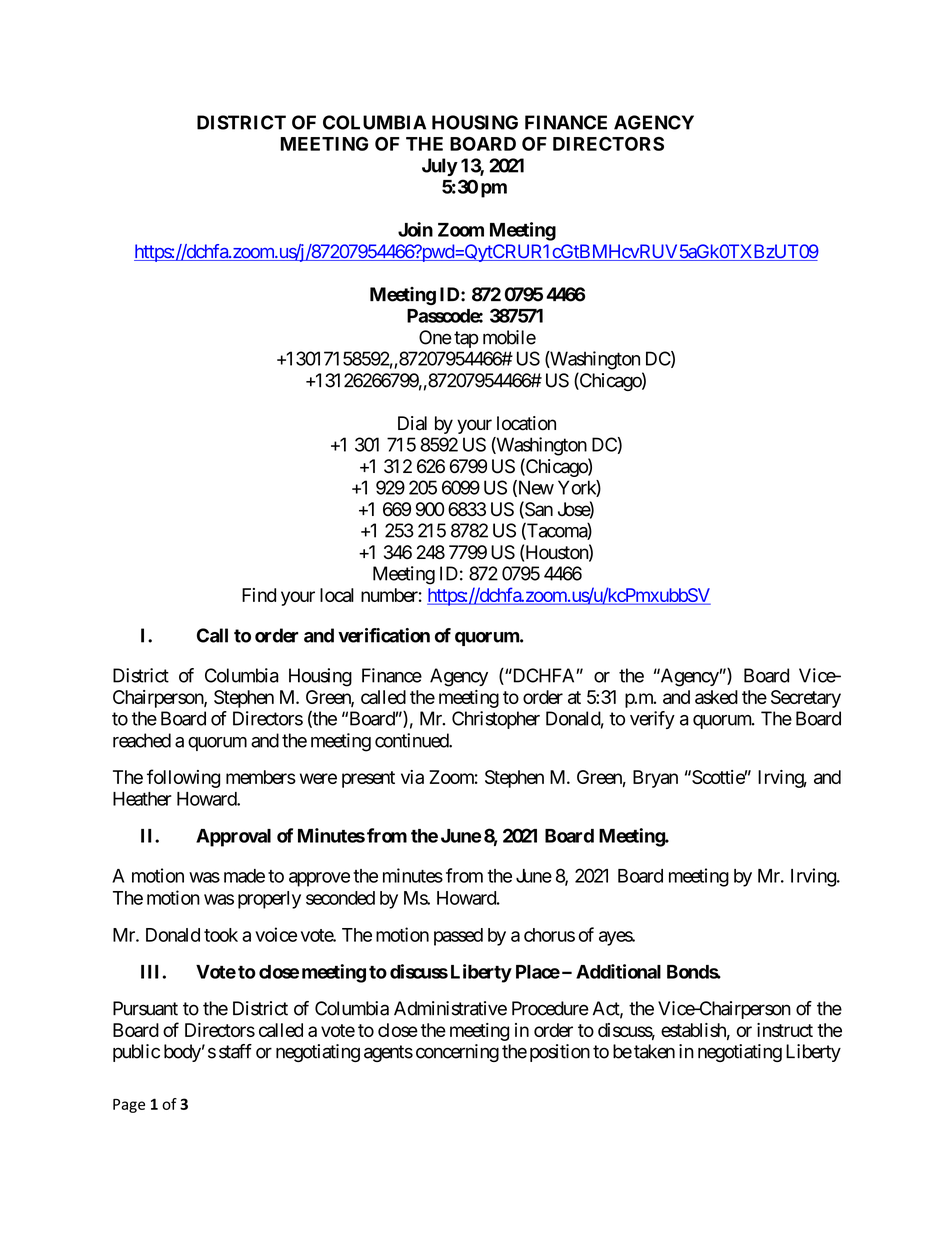 The width and height of the screenshot is (952, 1233). What do you see at coordinates (235, 1051) in the screenshot?
I see `staff` at bounding box center [235, 1051].
